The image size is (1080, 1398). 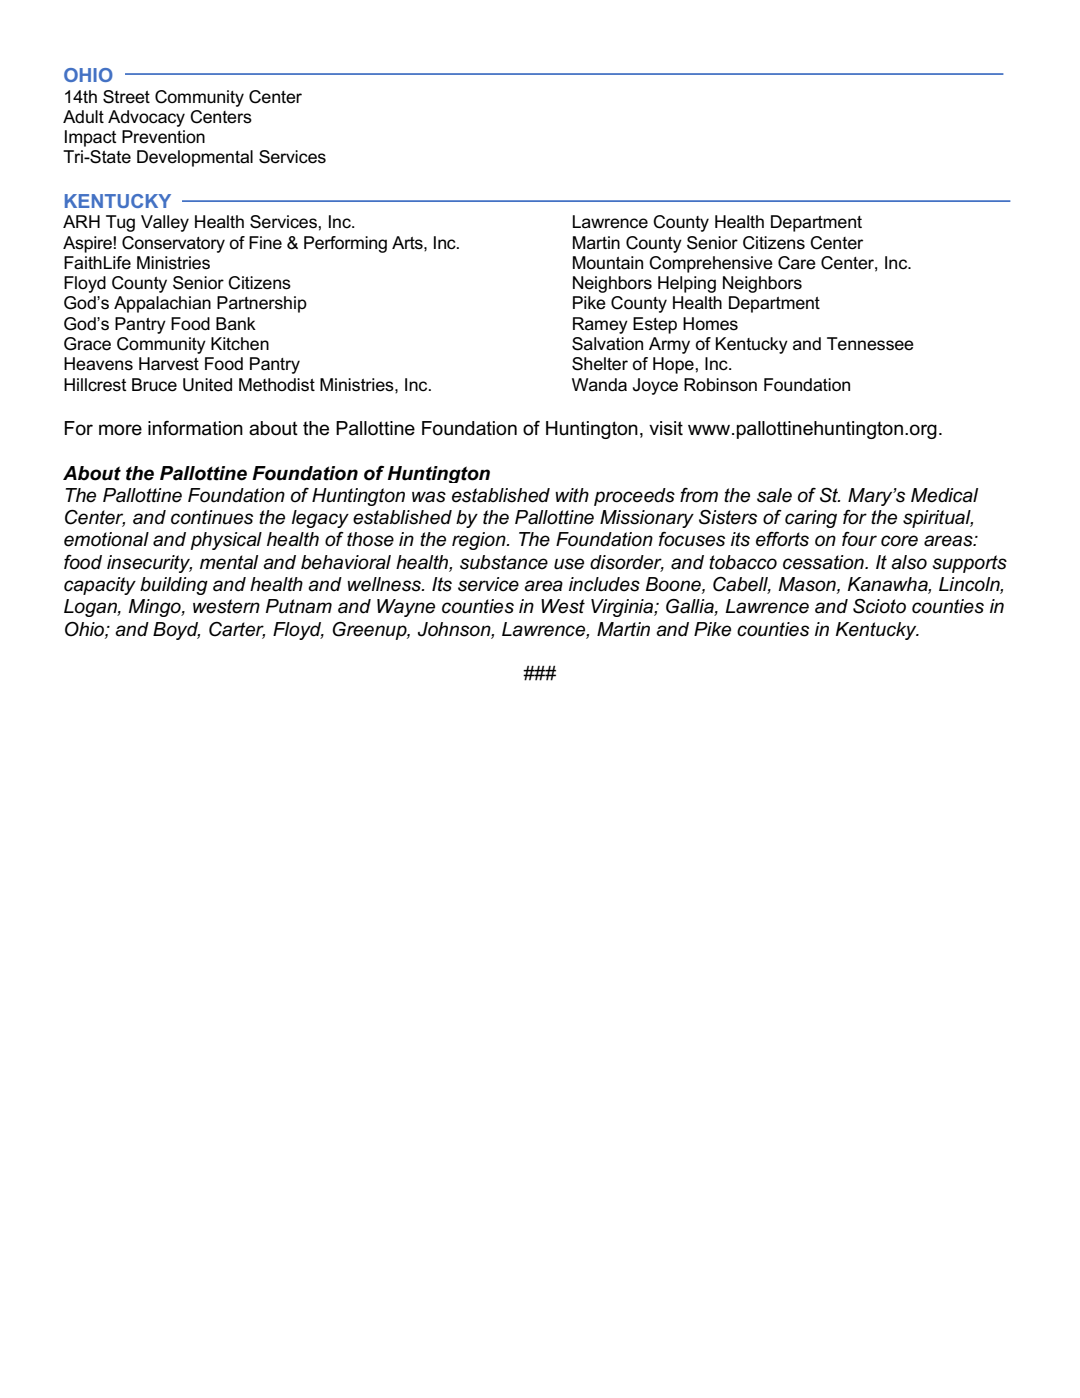 What do you see at coordinates (600, 364) in the screenshot?
I see `Shelter` at bounding box center [600, 364].
